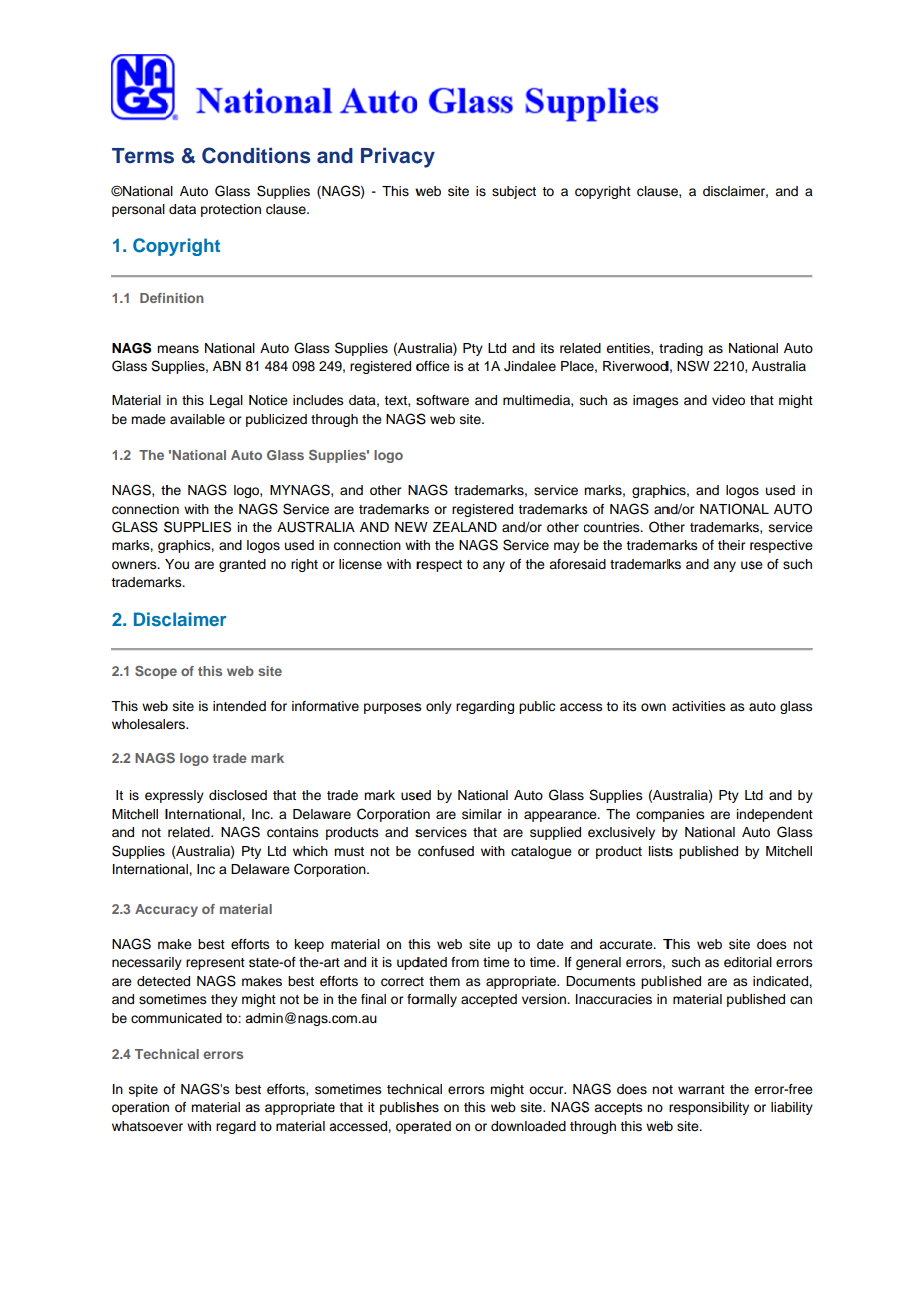  Describe the element at coordinates (545, 999) in the screenshot. I see `version` at that location.
